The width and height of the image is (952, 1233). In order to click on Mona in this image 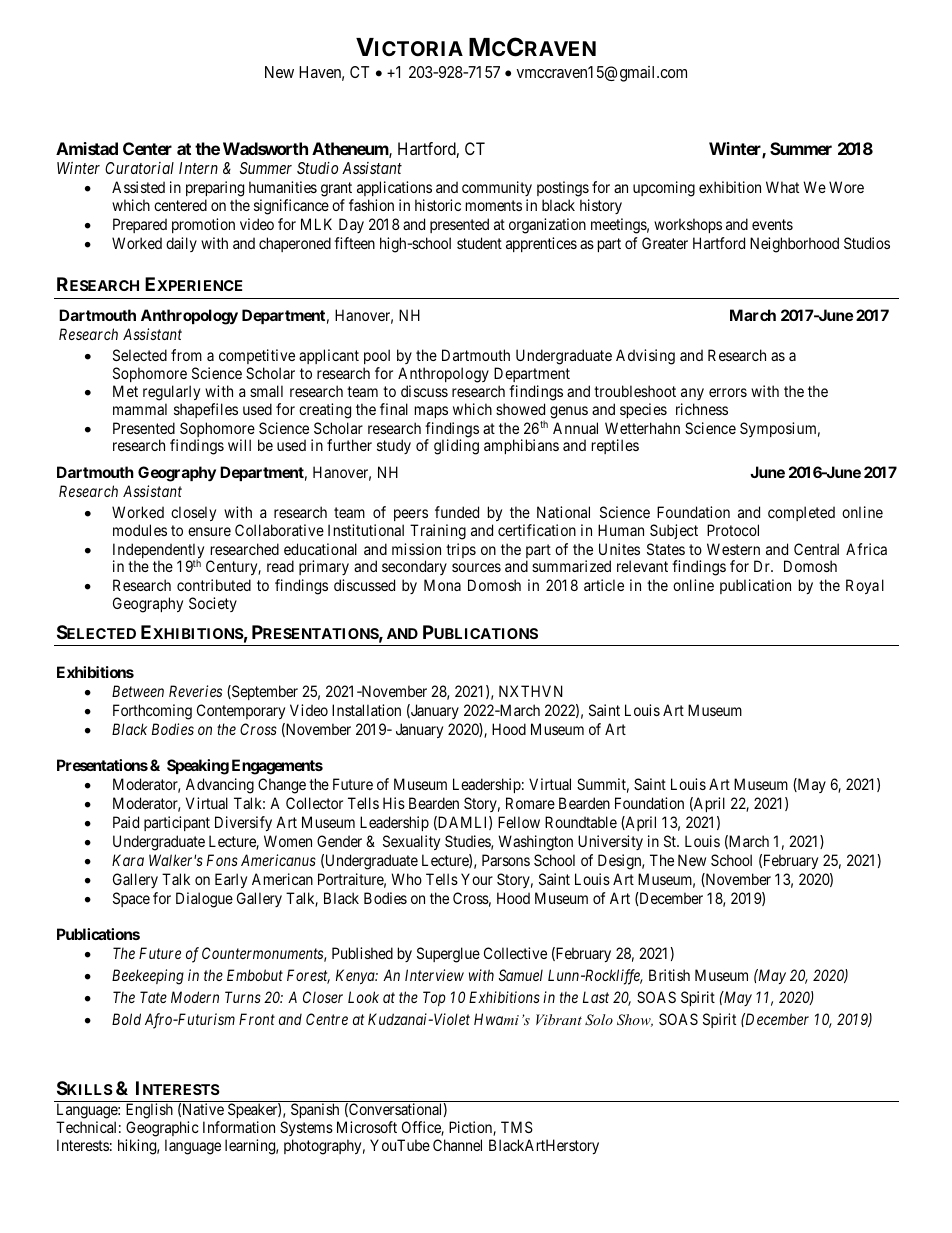, I will do `click(442, 585)`.
